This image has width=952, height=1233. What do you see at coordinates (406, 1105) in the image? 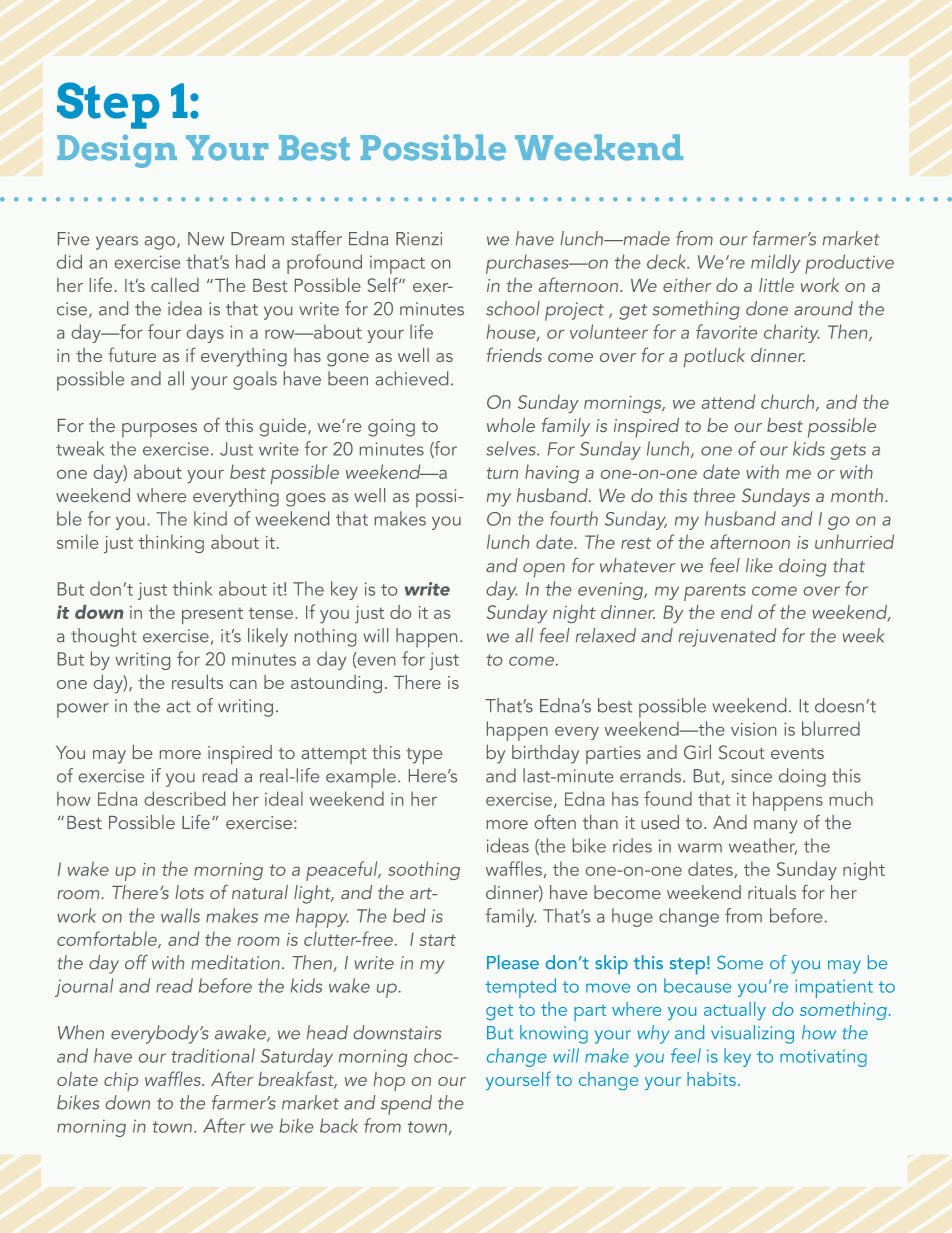
I see `spend` at bounding box center [406, 1105].
